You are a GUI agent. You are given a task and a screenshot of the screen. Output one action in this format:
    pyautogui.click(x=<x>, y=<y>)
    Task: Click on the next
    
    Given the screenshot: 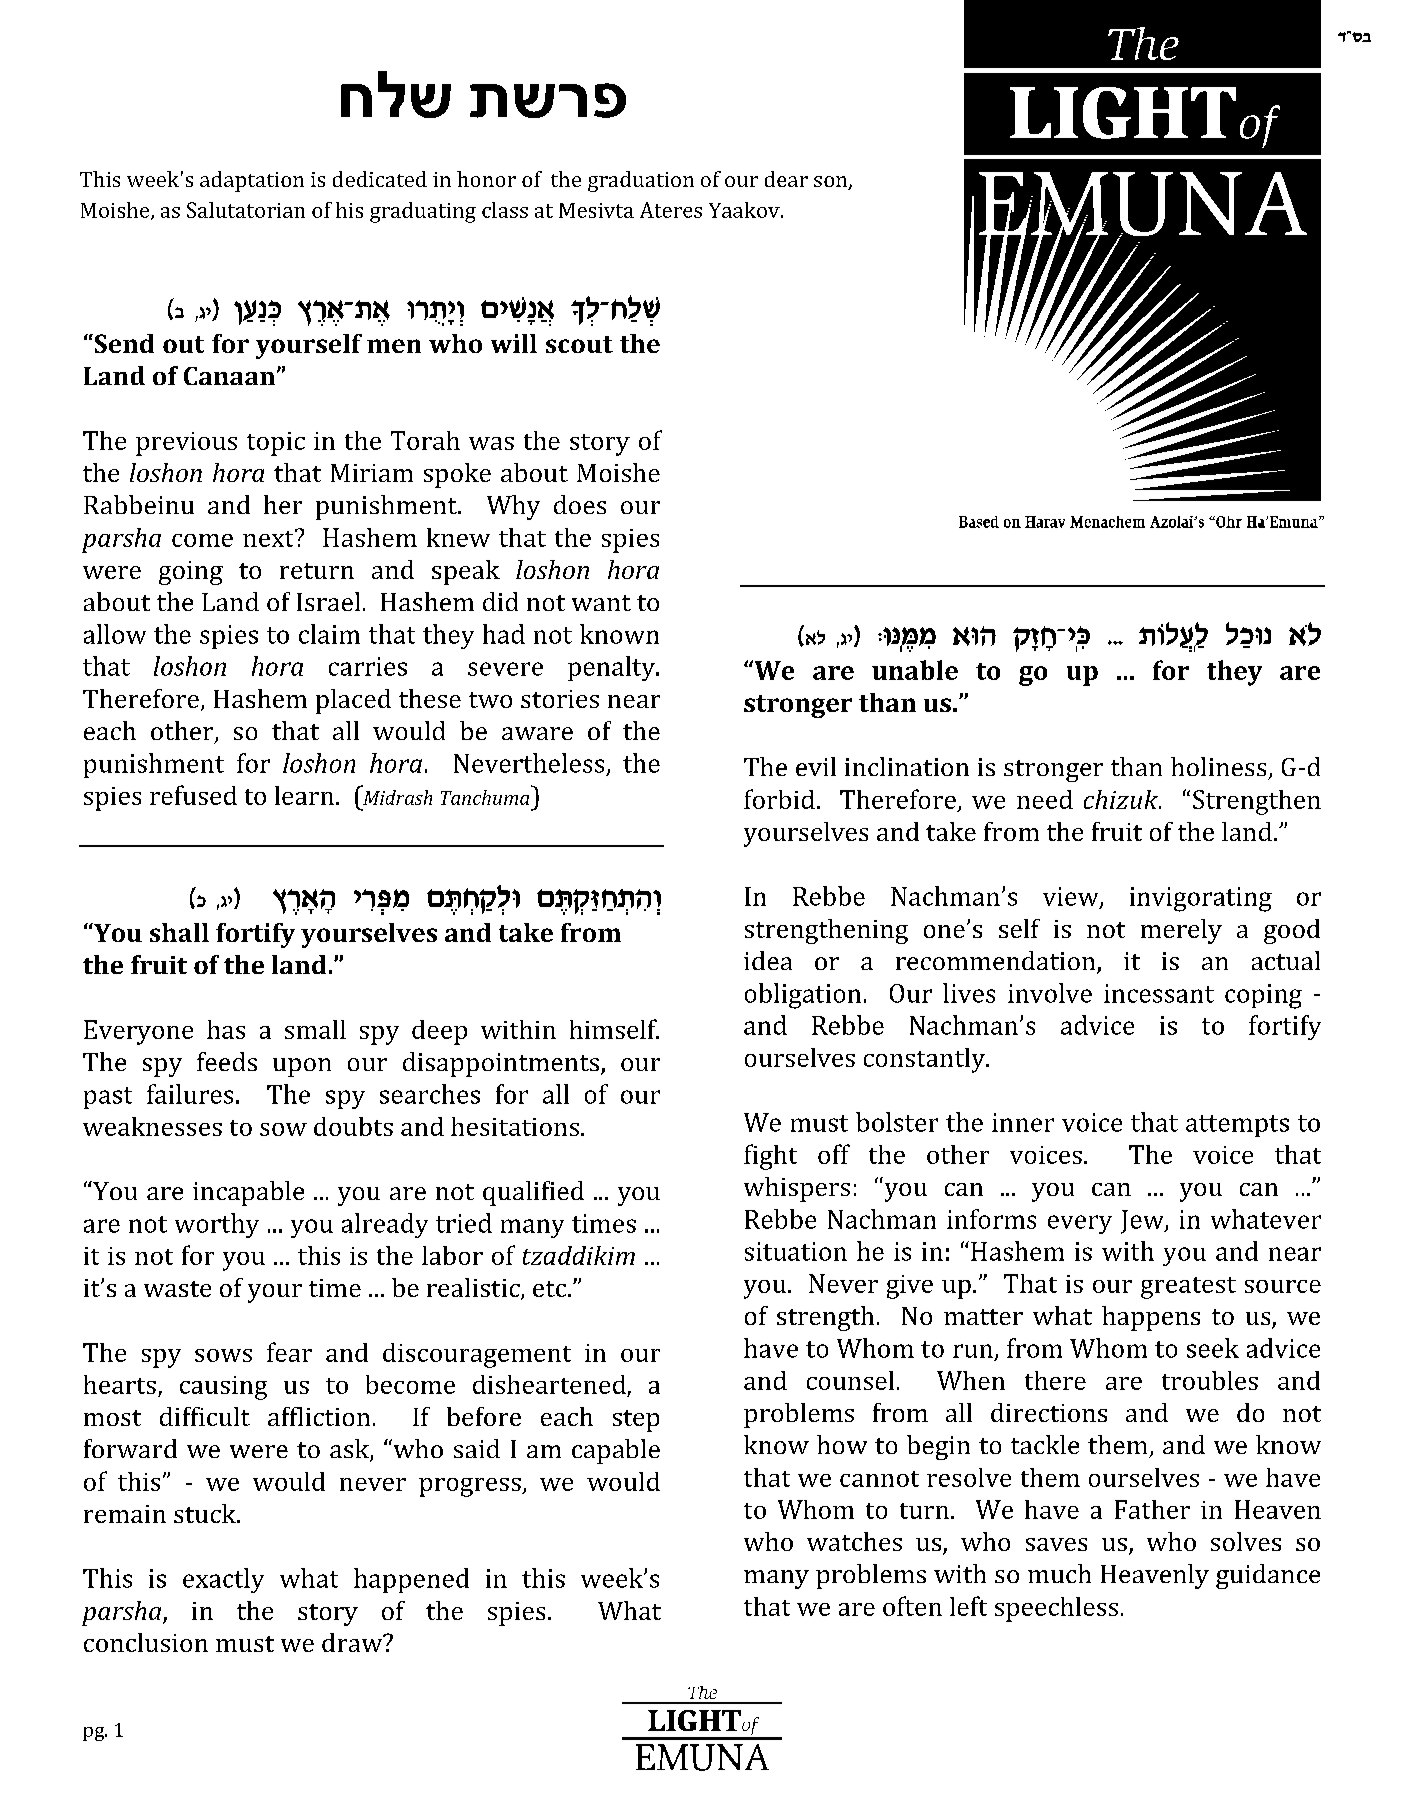 What is the action you would take?
    pyautogui.click(x=269, y=538)
